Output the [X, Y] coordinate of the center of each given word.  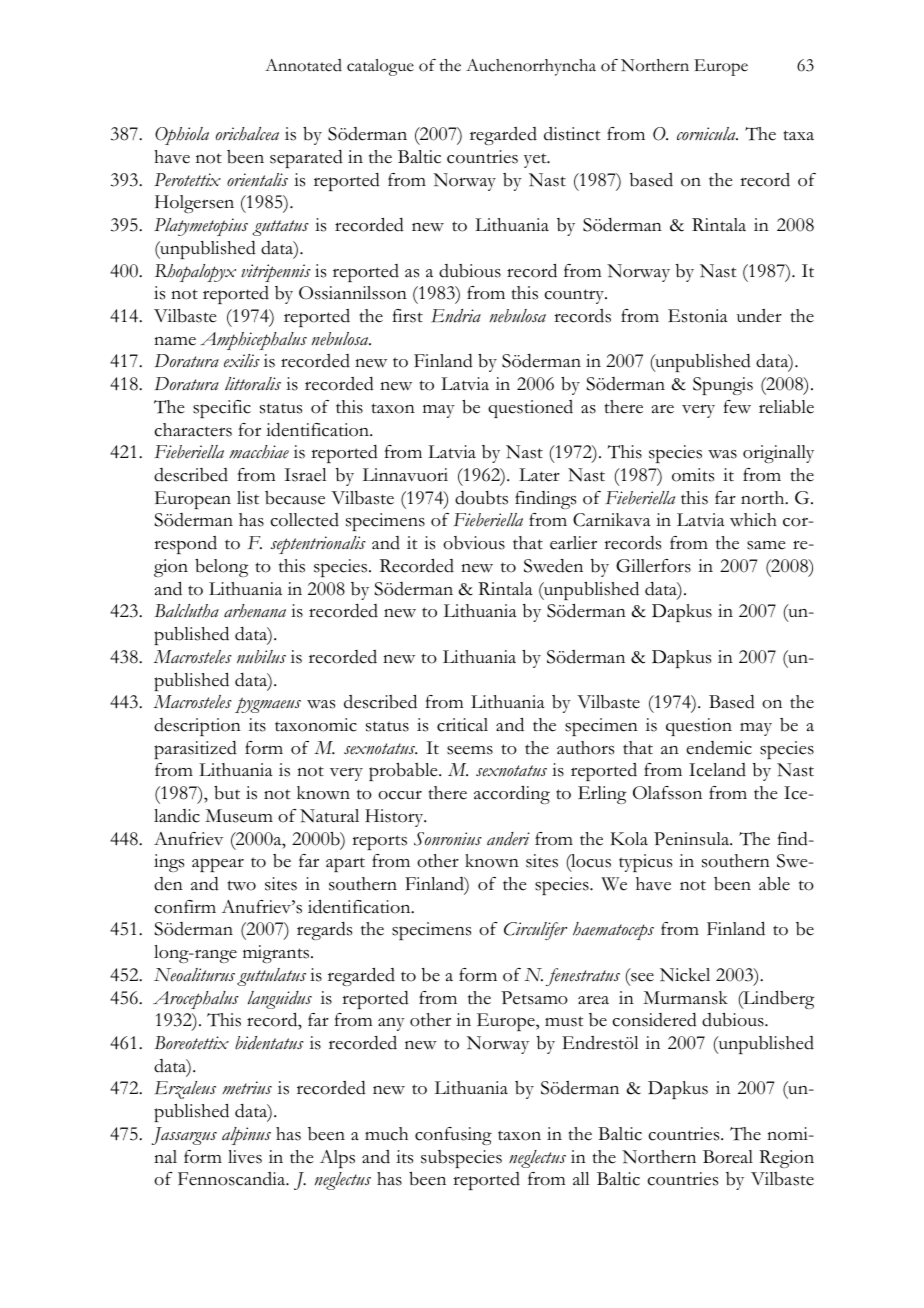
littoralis [253, 384]
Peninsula [693, 839]
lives [245, 1157]
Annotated [303, 65]
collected [305, 520]
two [242, 885]
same [766, 545]
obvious [474, 543]
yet [536, 160]
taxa [799, 135]
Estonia [698, 316]
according [512, 794]
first [407, 316]
